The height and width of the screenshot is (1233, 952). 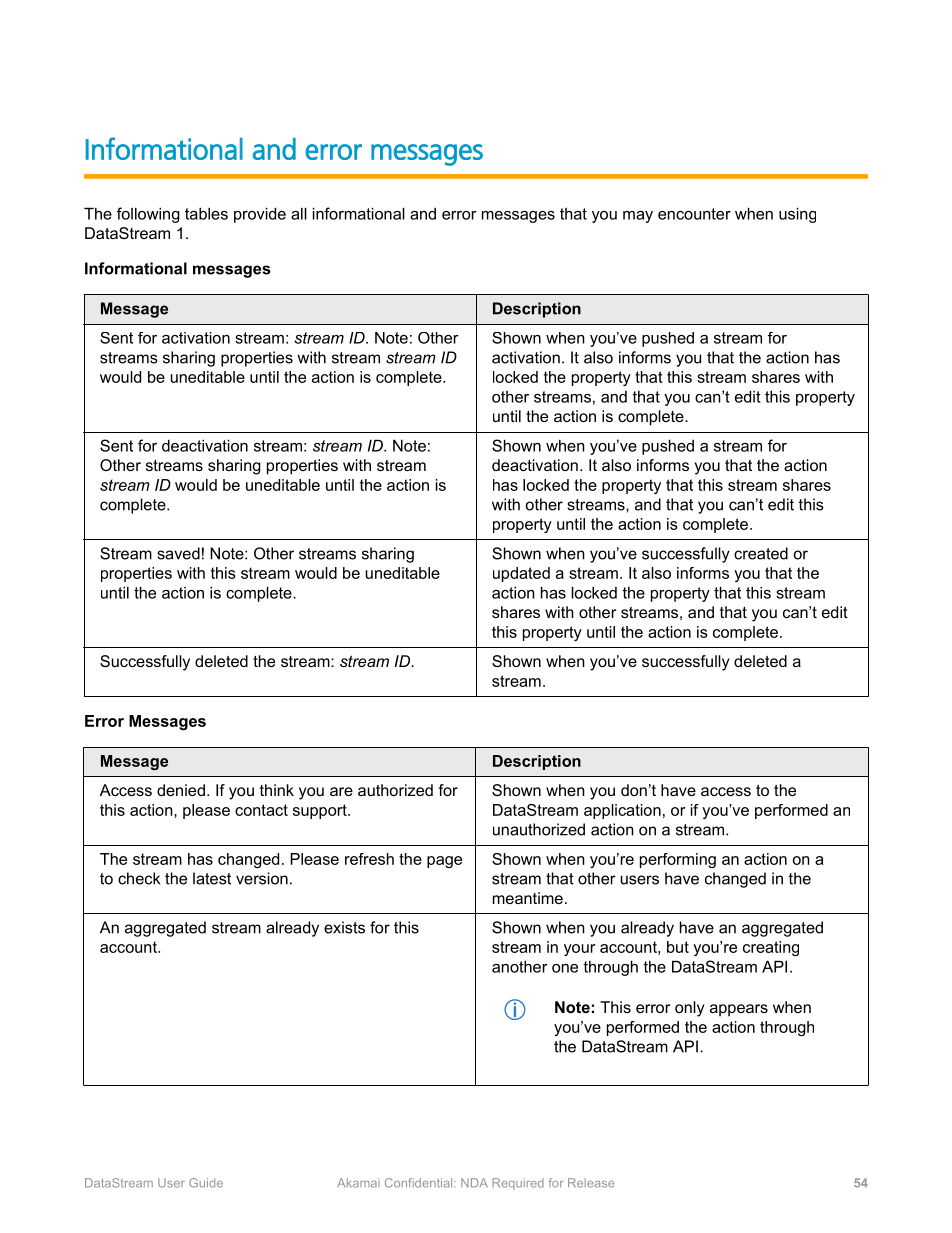 What do you see at coordinates (678, 947) in the screenshot?
I see `but` at bounding box center [678, 947].
